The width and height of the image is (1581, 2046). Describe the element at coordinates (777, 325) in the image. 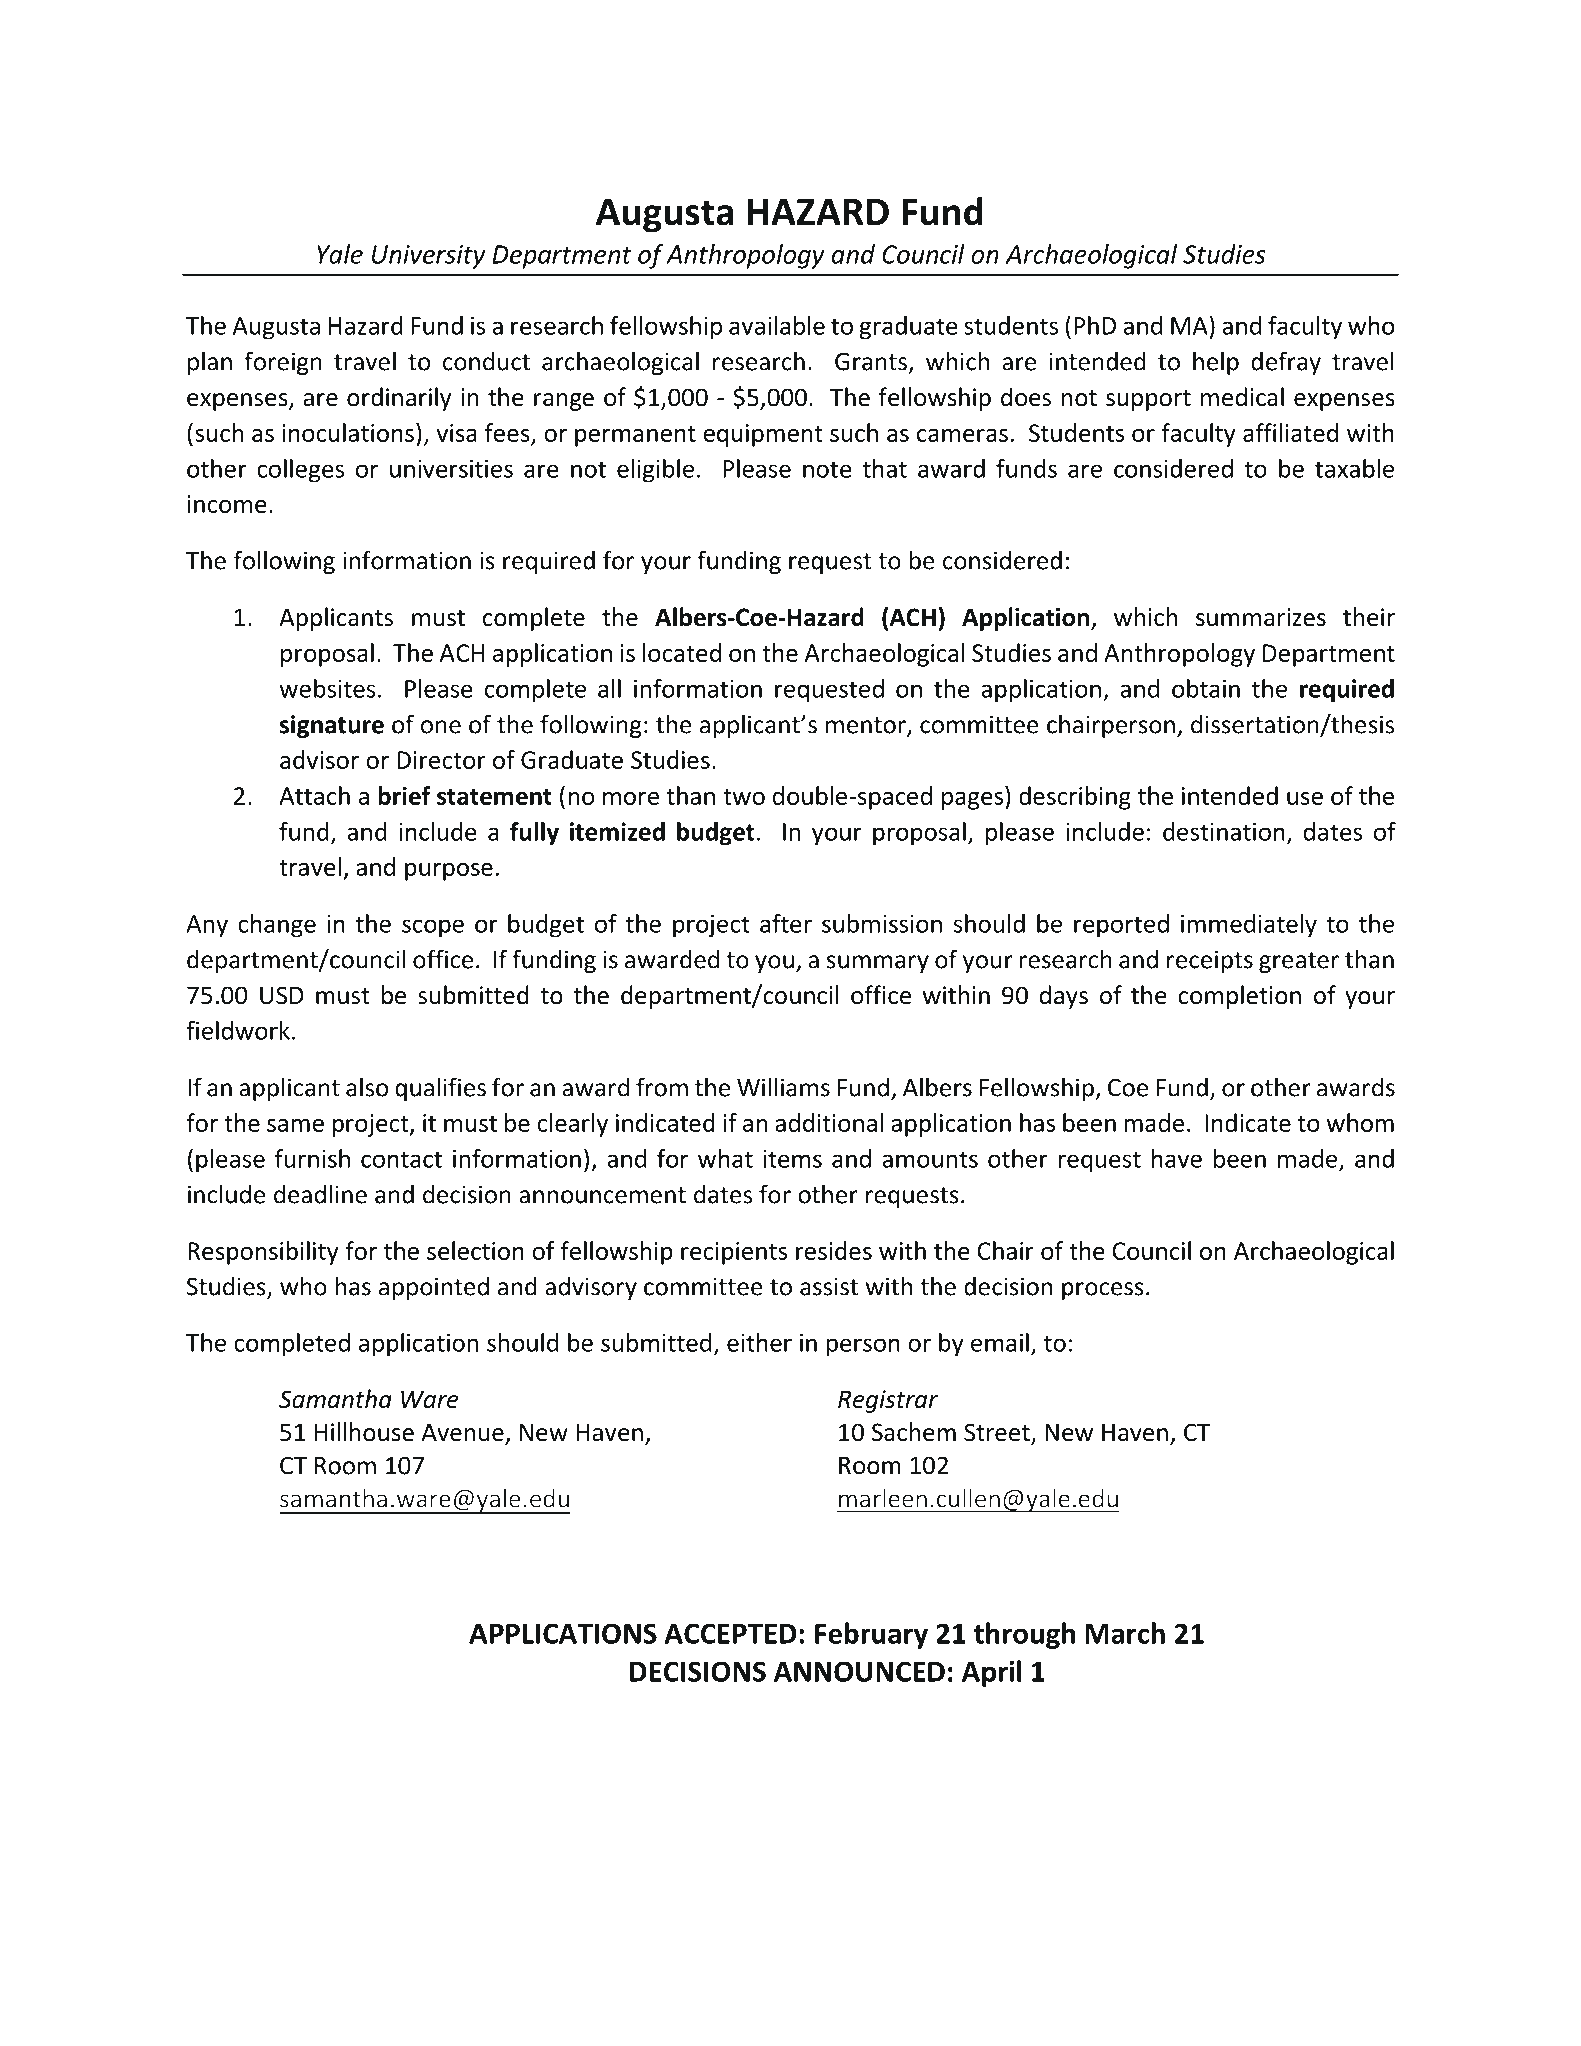

I see `available` at that location.
